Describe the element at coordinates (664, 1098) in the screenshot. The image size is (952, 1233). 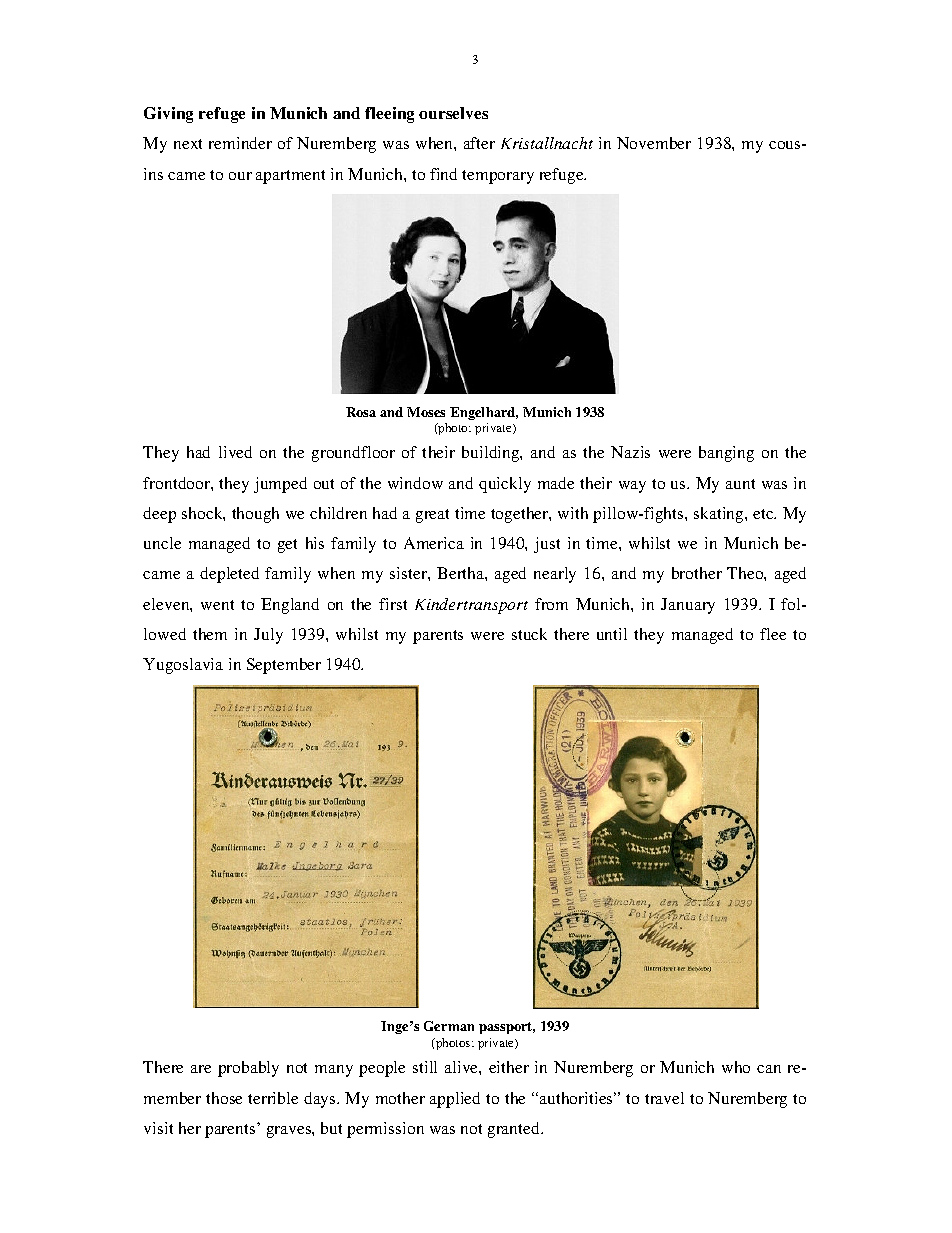
I see `travel` at that location.
